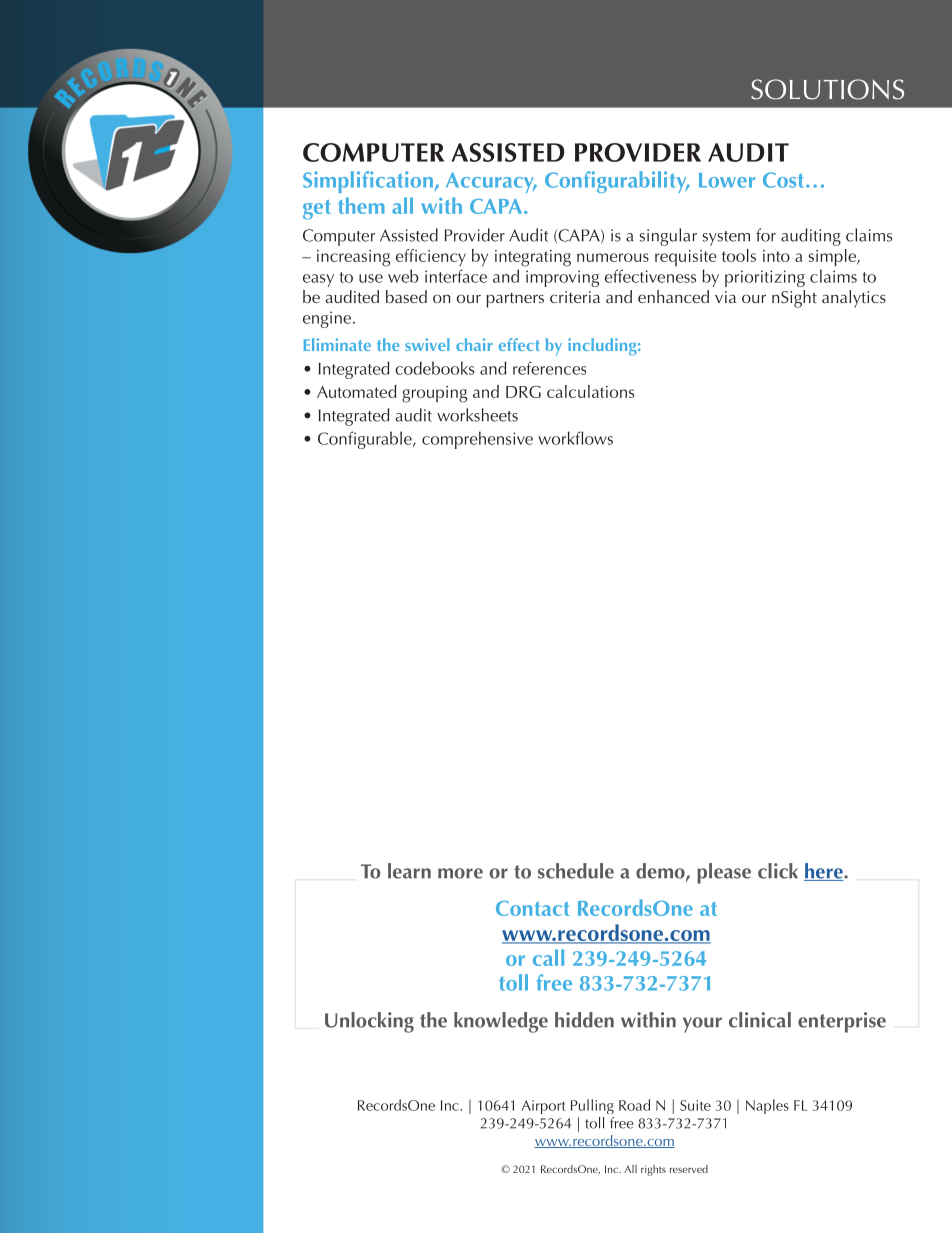 The image size is (952, 1233). I want to click on Unlocking, so click(369, 1022).
